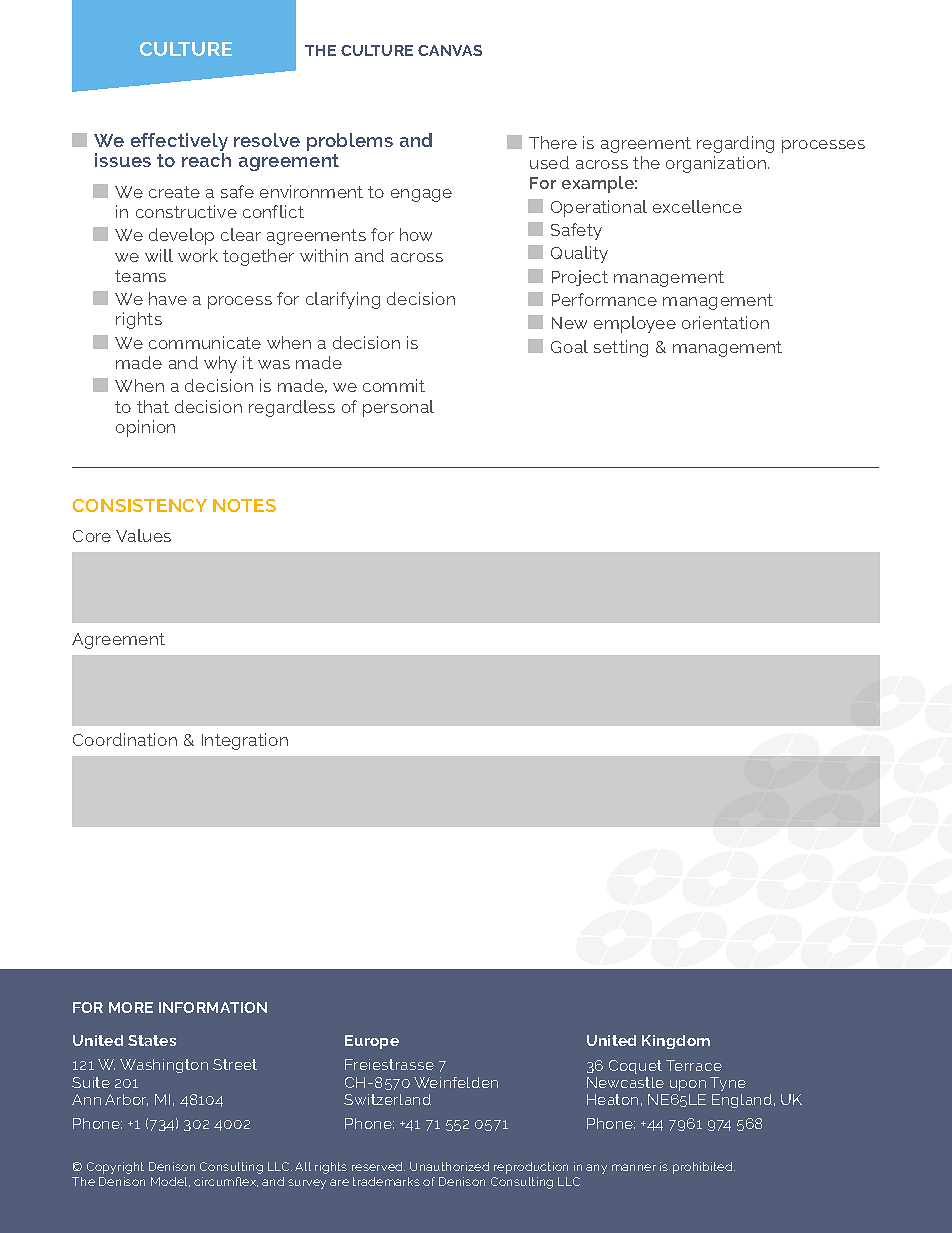 The height and width of the screenshot is (1233, 952). Describe the element at coordinates (398, 408) in the screenshot. I see `personal` at that location.
